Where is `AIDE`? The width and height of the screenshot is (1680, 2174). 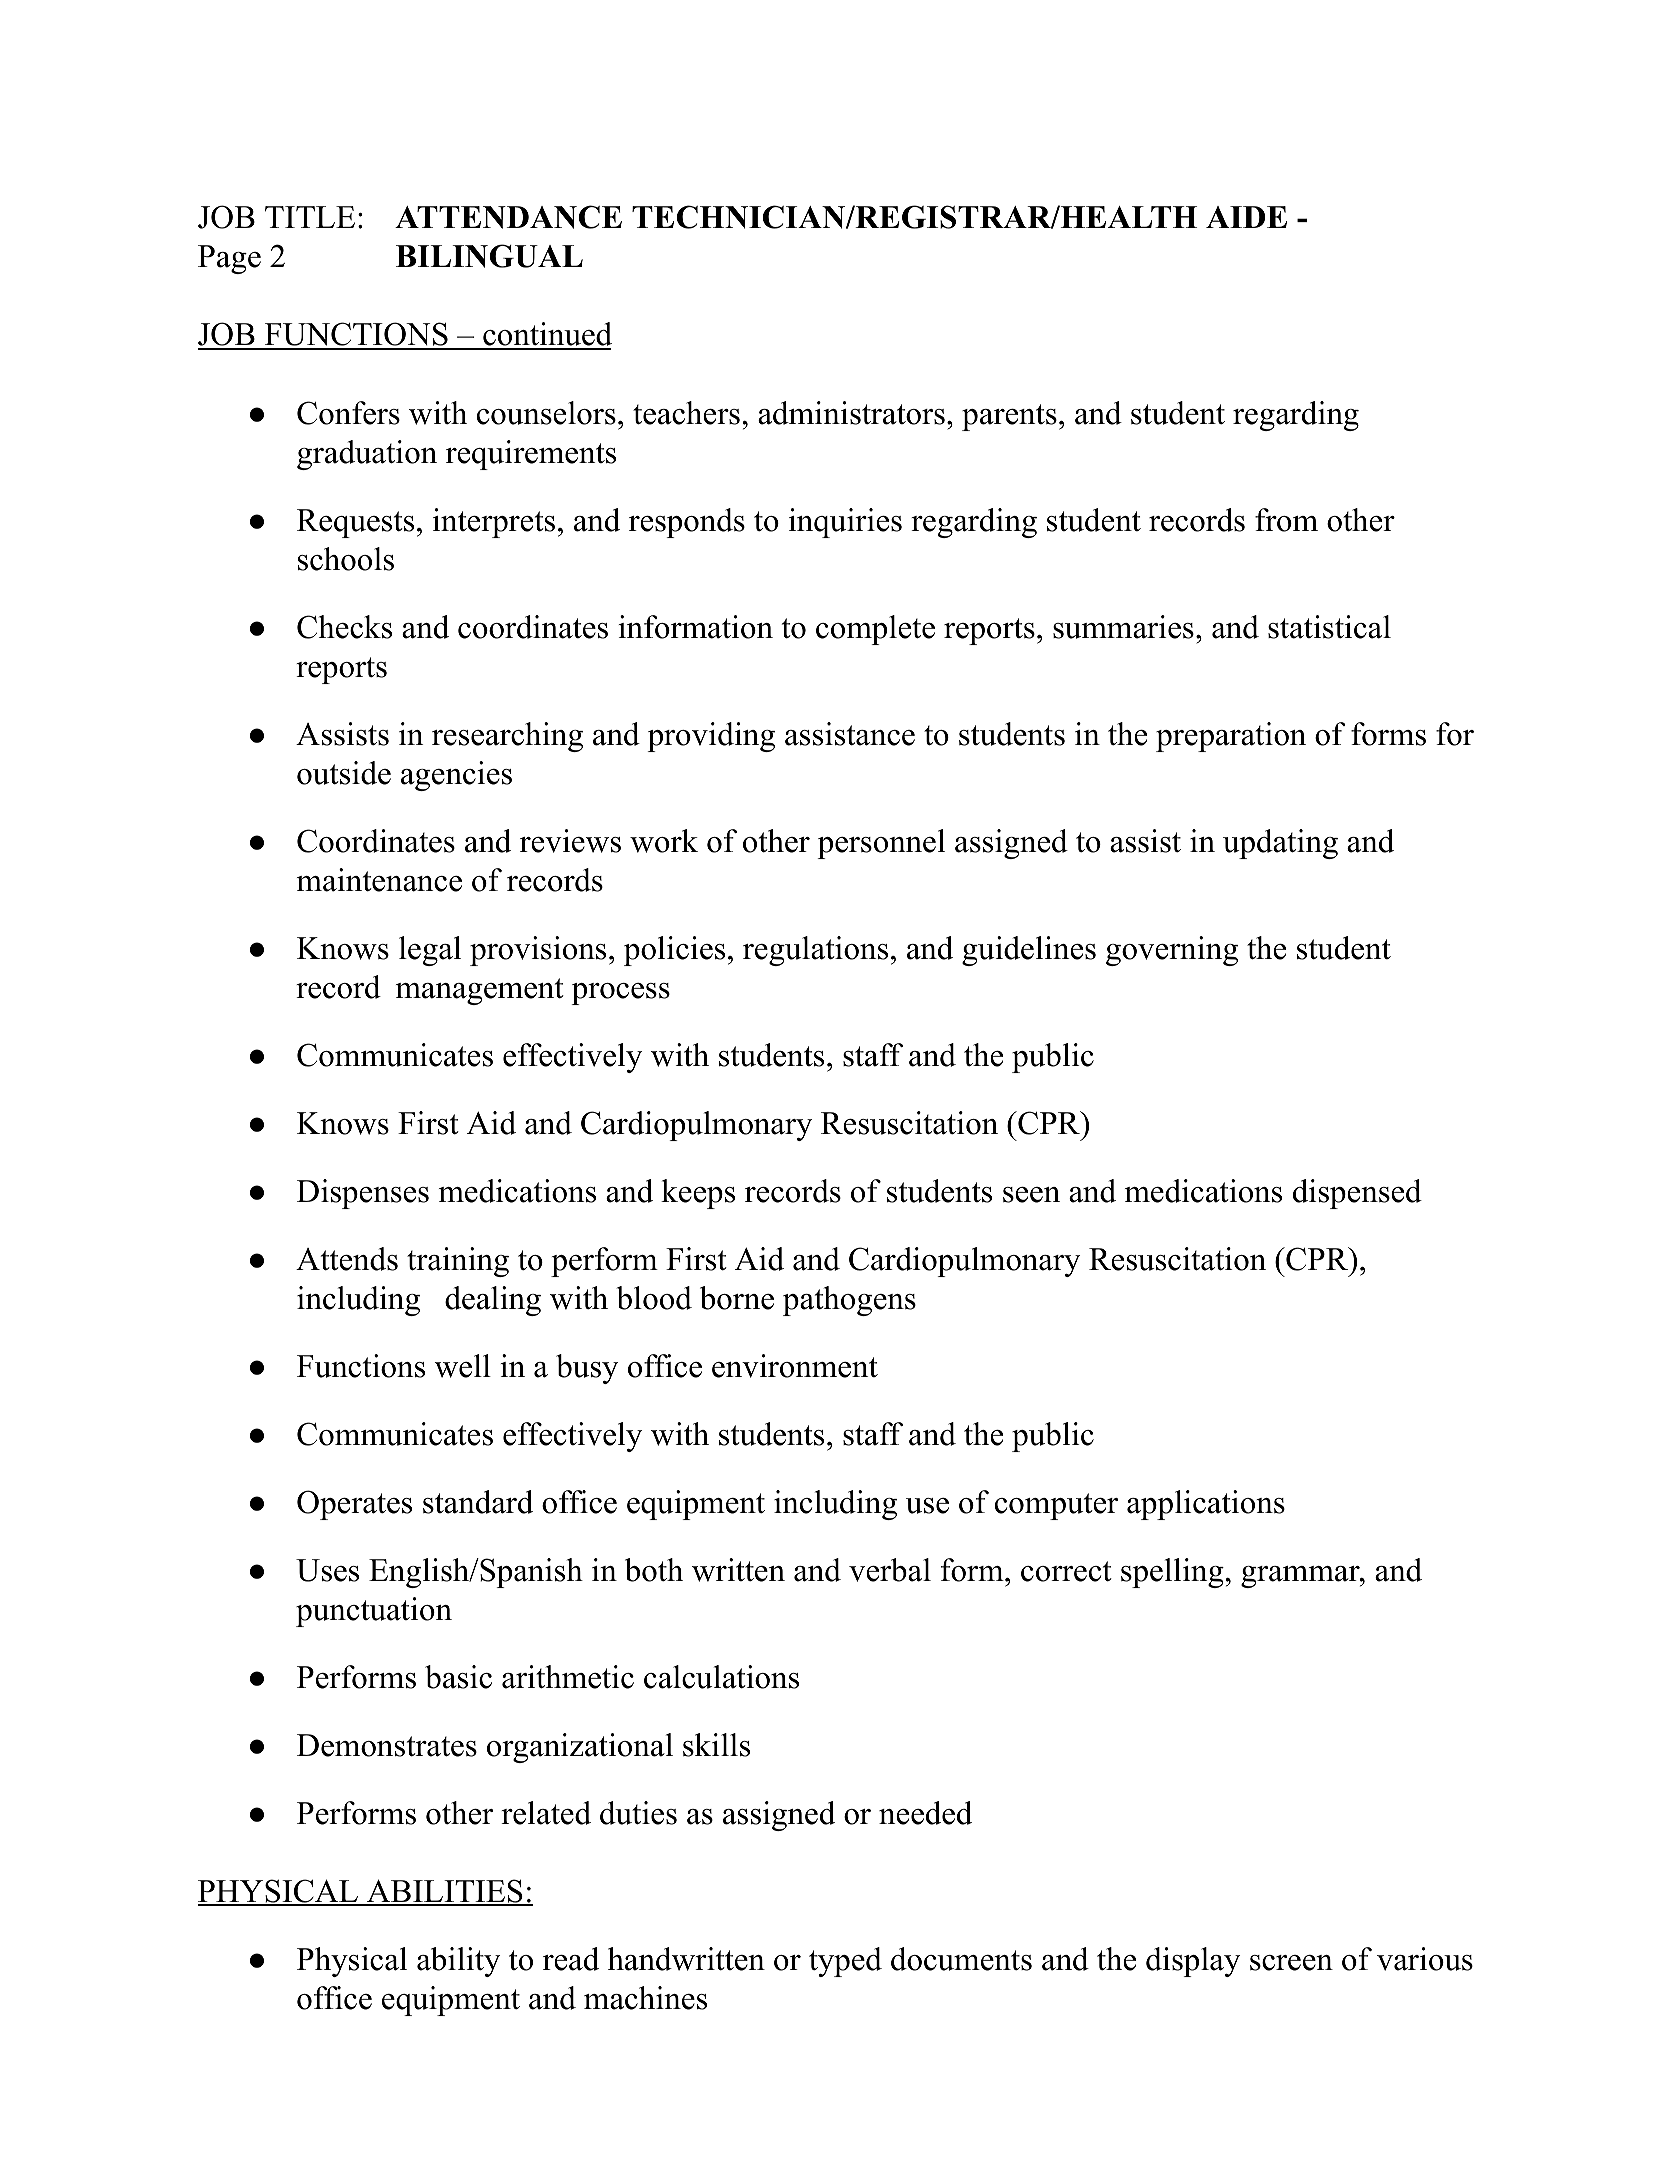 AIDE is located at coordinates (1246, 217).
